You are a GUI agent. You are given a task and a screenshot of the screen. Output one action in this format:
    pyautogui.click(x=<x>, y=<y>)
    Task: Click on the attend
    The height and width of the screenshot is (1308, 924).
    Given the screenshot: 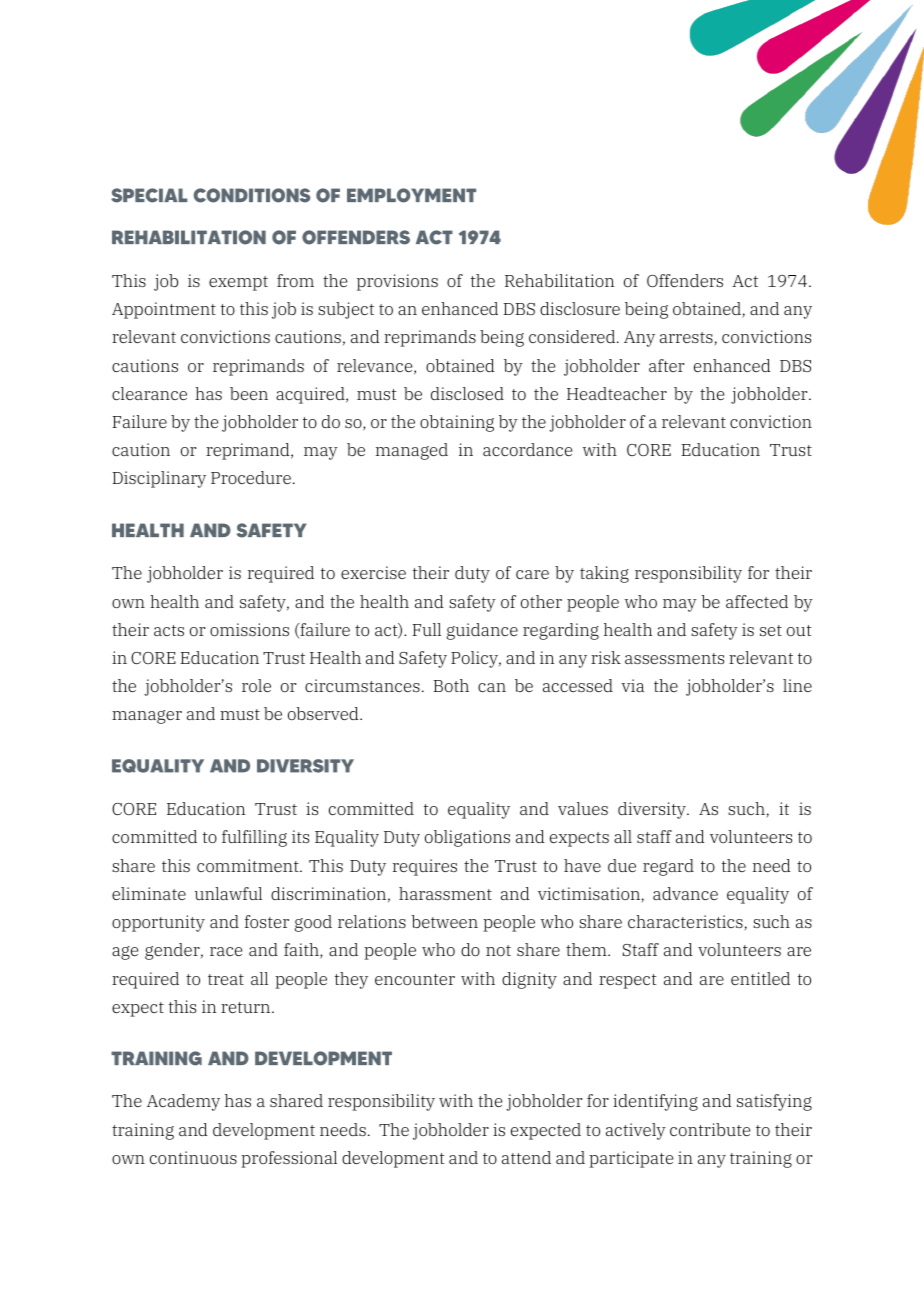 What is the action you would take?
    pyautogui.click(x=526, y=1157)
